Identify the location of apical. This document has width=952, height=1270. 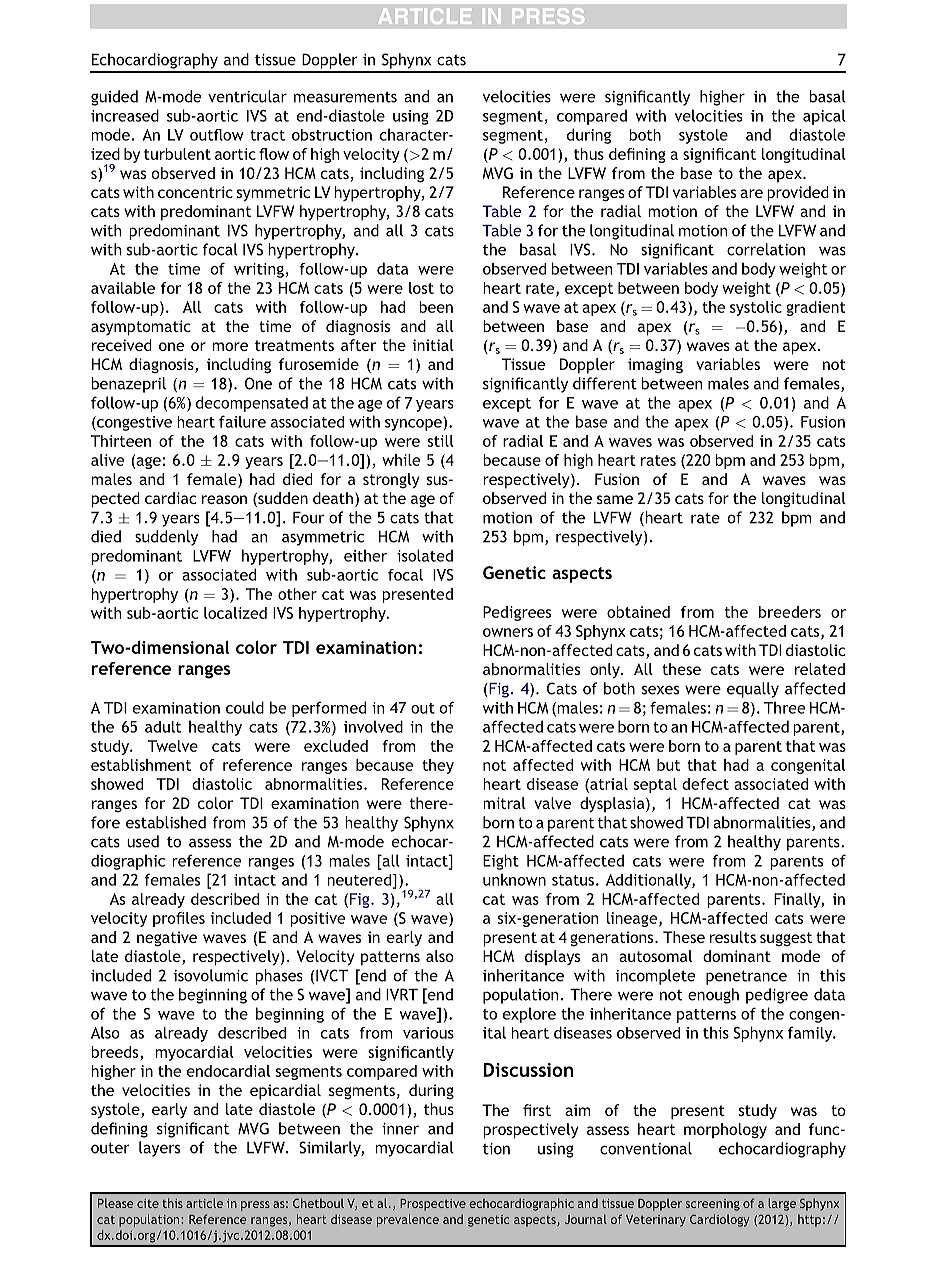
(824, 117).
